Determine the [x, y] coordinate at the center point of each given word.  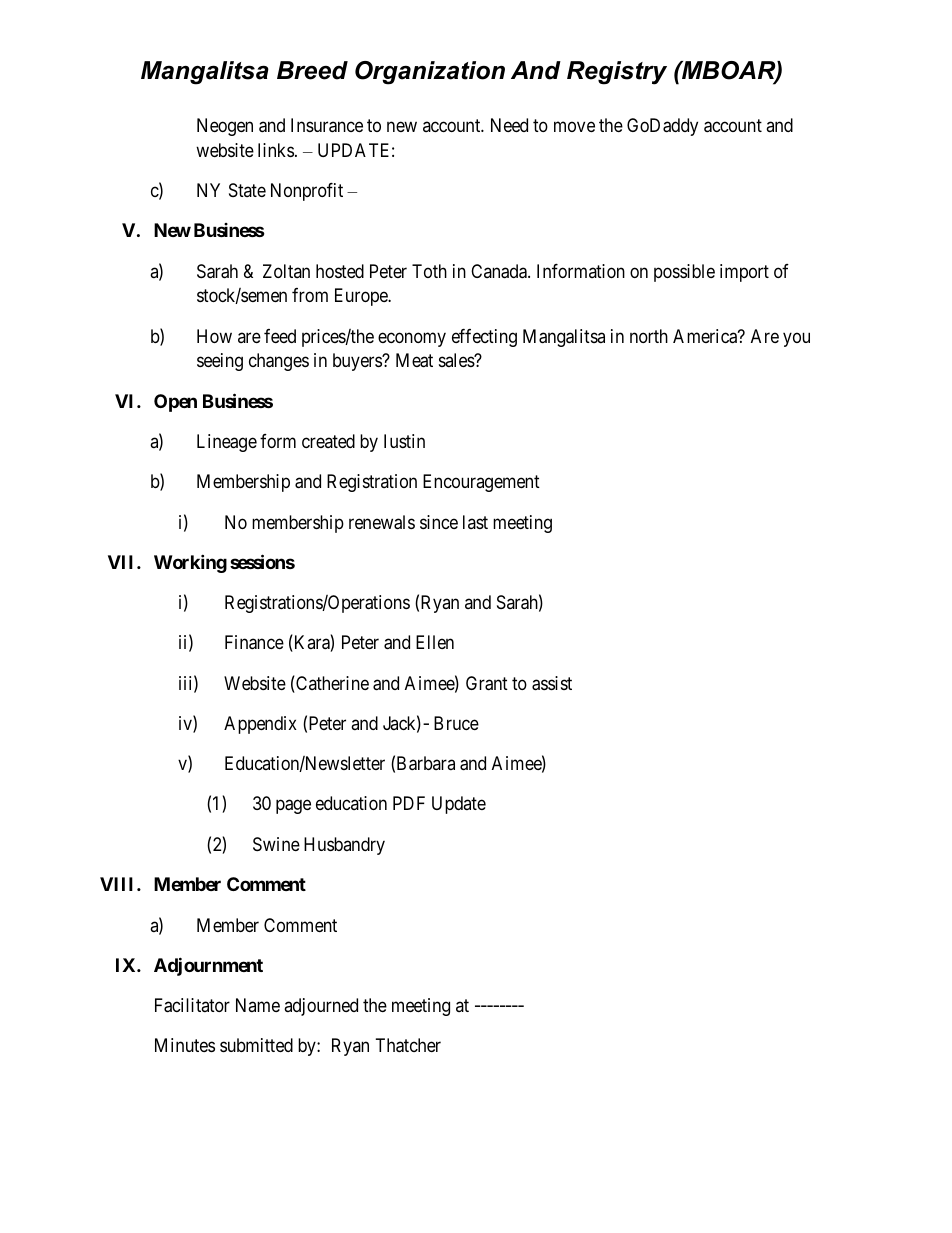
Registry [617, 73]
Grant [487, 683]
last [475, 522]
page [293, 807]
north [649, 336]
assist [552, 683]
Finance [254, 642]
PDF [409, 803]
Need [509, 125]
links [276, 150]
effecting [484, 338]
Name [258, 1005]
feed [280, 336]
